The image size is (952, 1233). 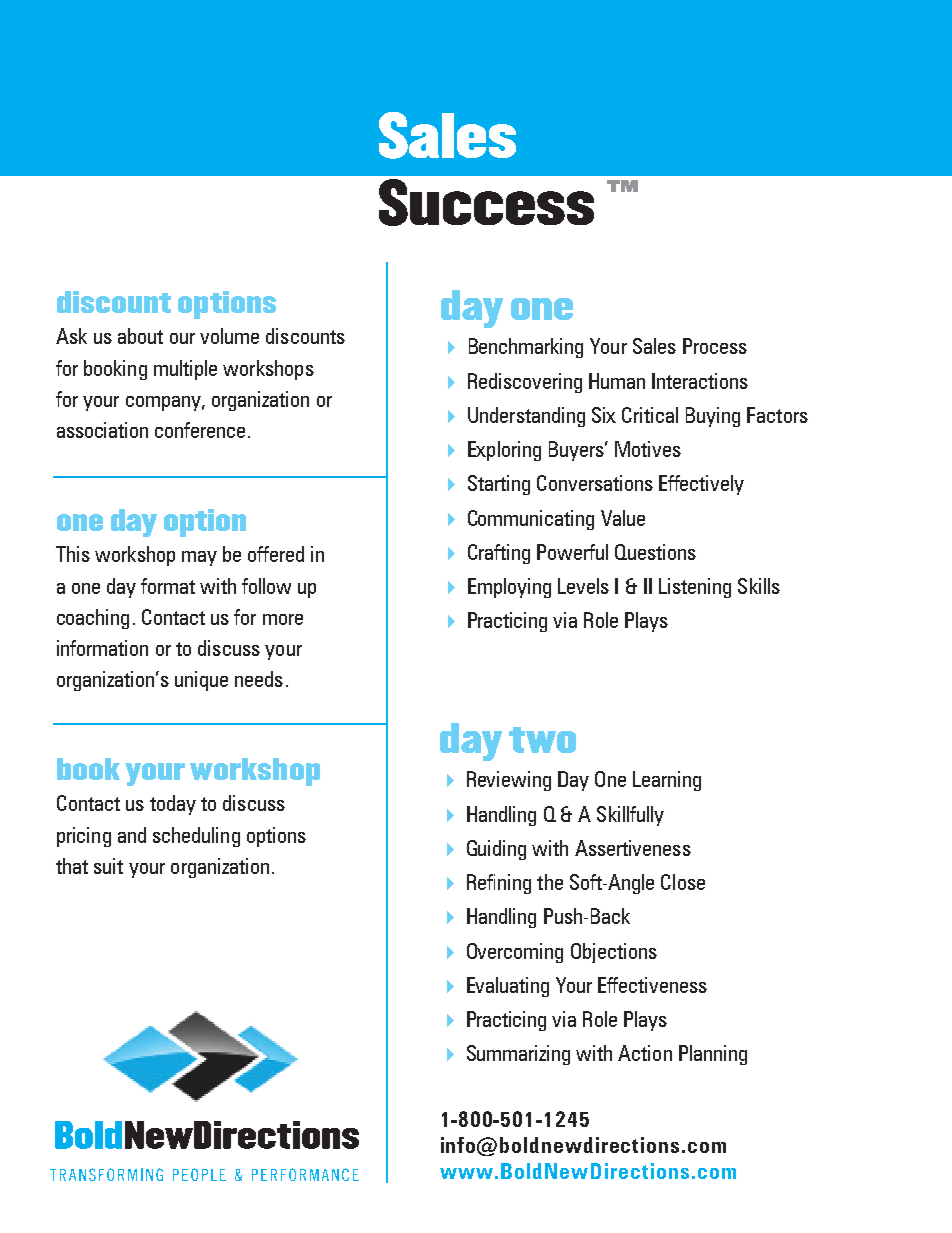 What do you see at coordinates (72, 866) in the page?
I see `that` at bounding box center [72, 866].
